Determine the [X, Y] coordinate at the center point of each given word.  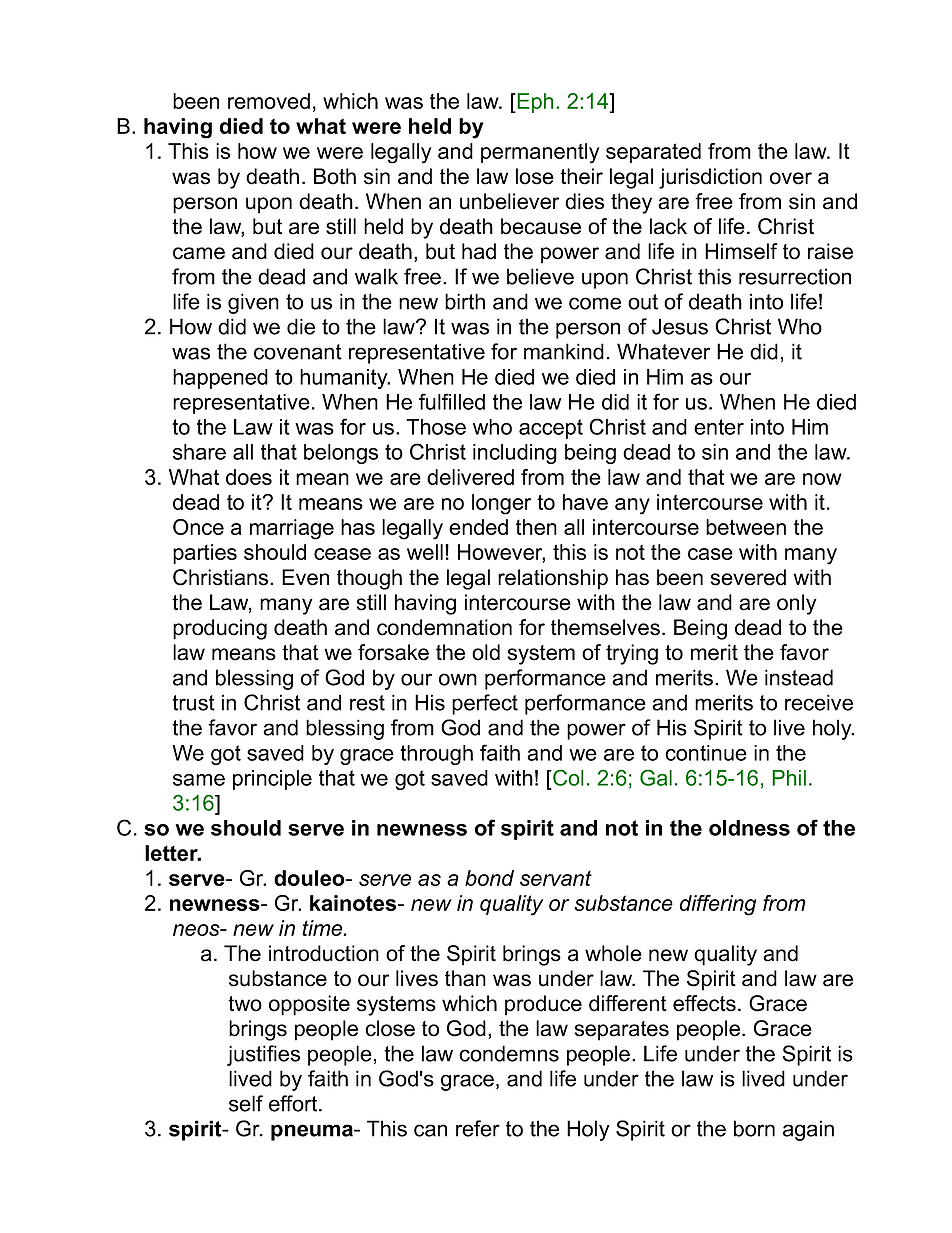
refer [478, 1128]
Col [567, 777]
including [515, 454]
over [791, 178]
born [754, 1128]
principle [272, 780]
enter [719, 427]
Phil [789, 778]
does [249, 477]
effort [294, 1103]
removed [269, 101]
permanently [540, 153]
